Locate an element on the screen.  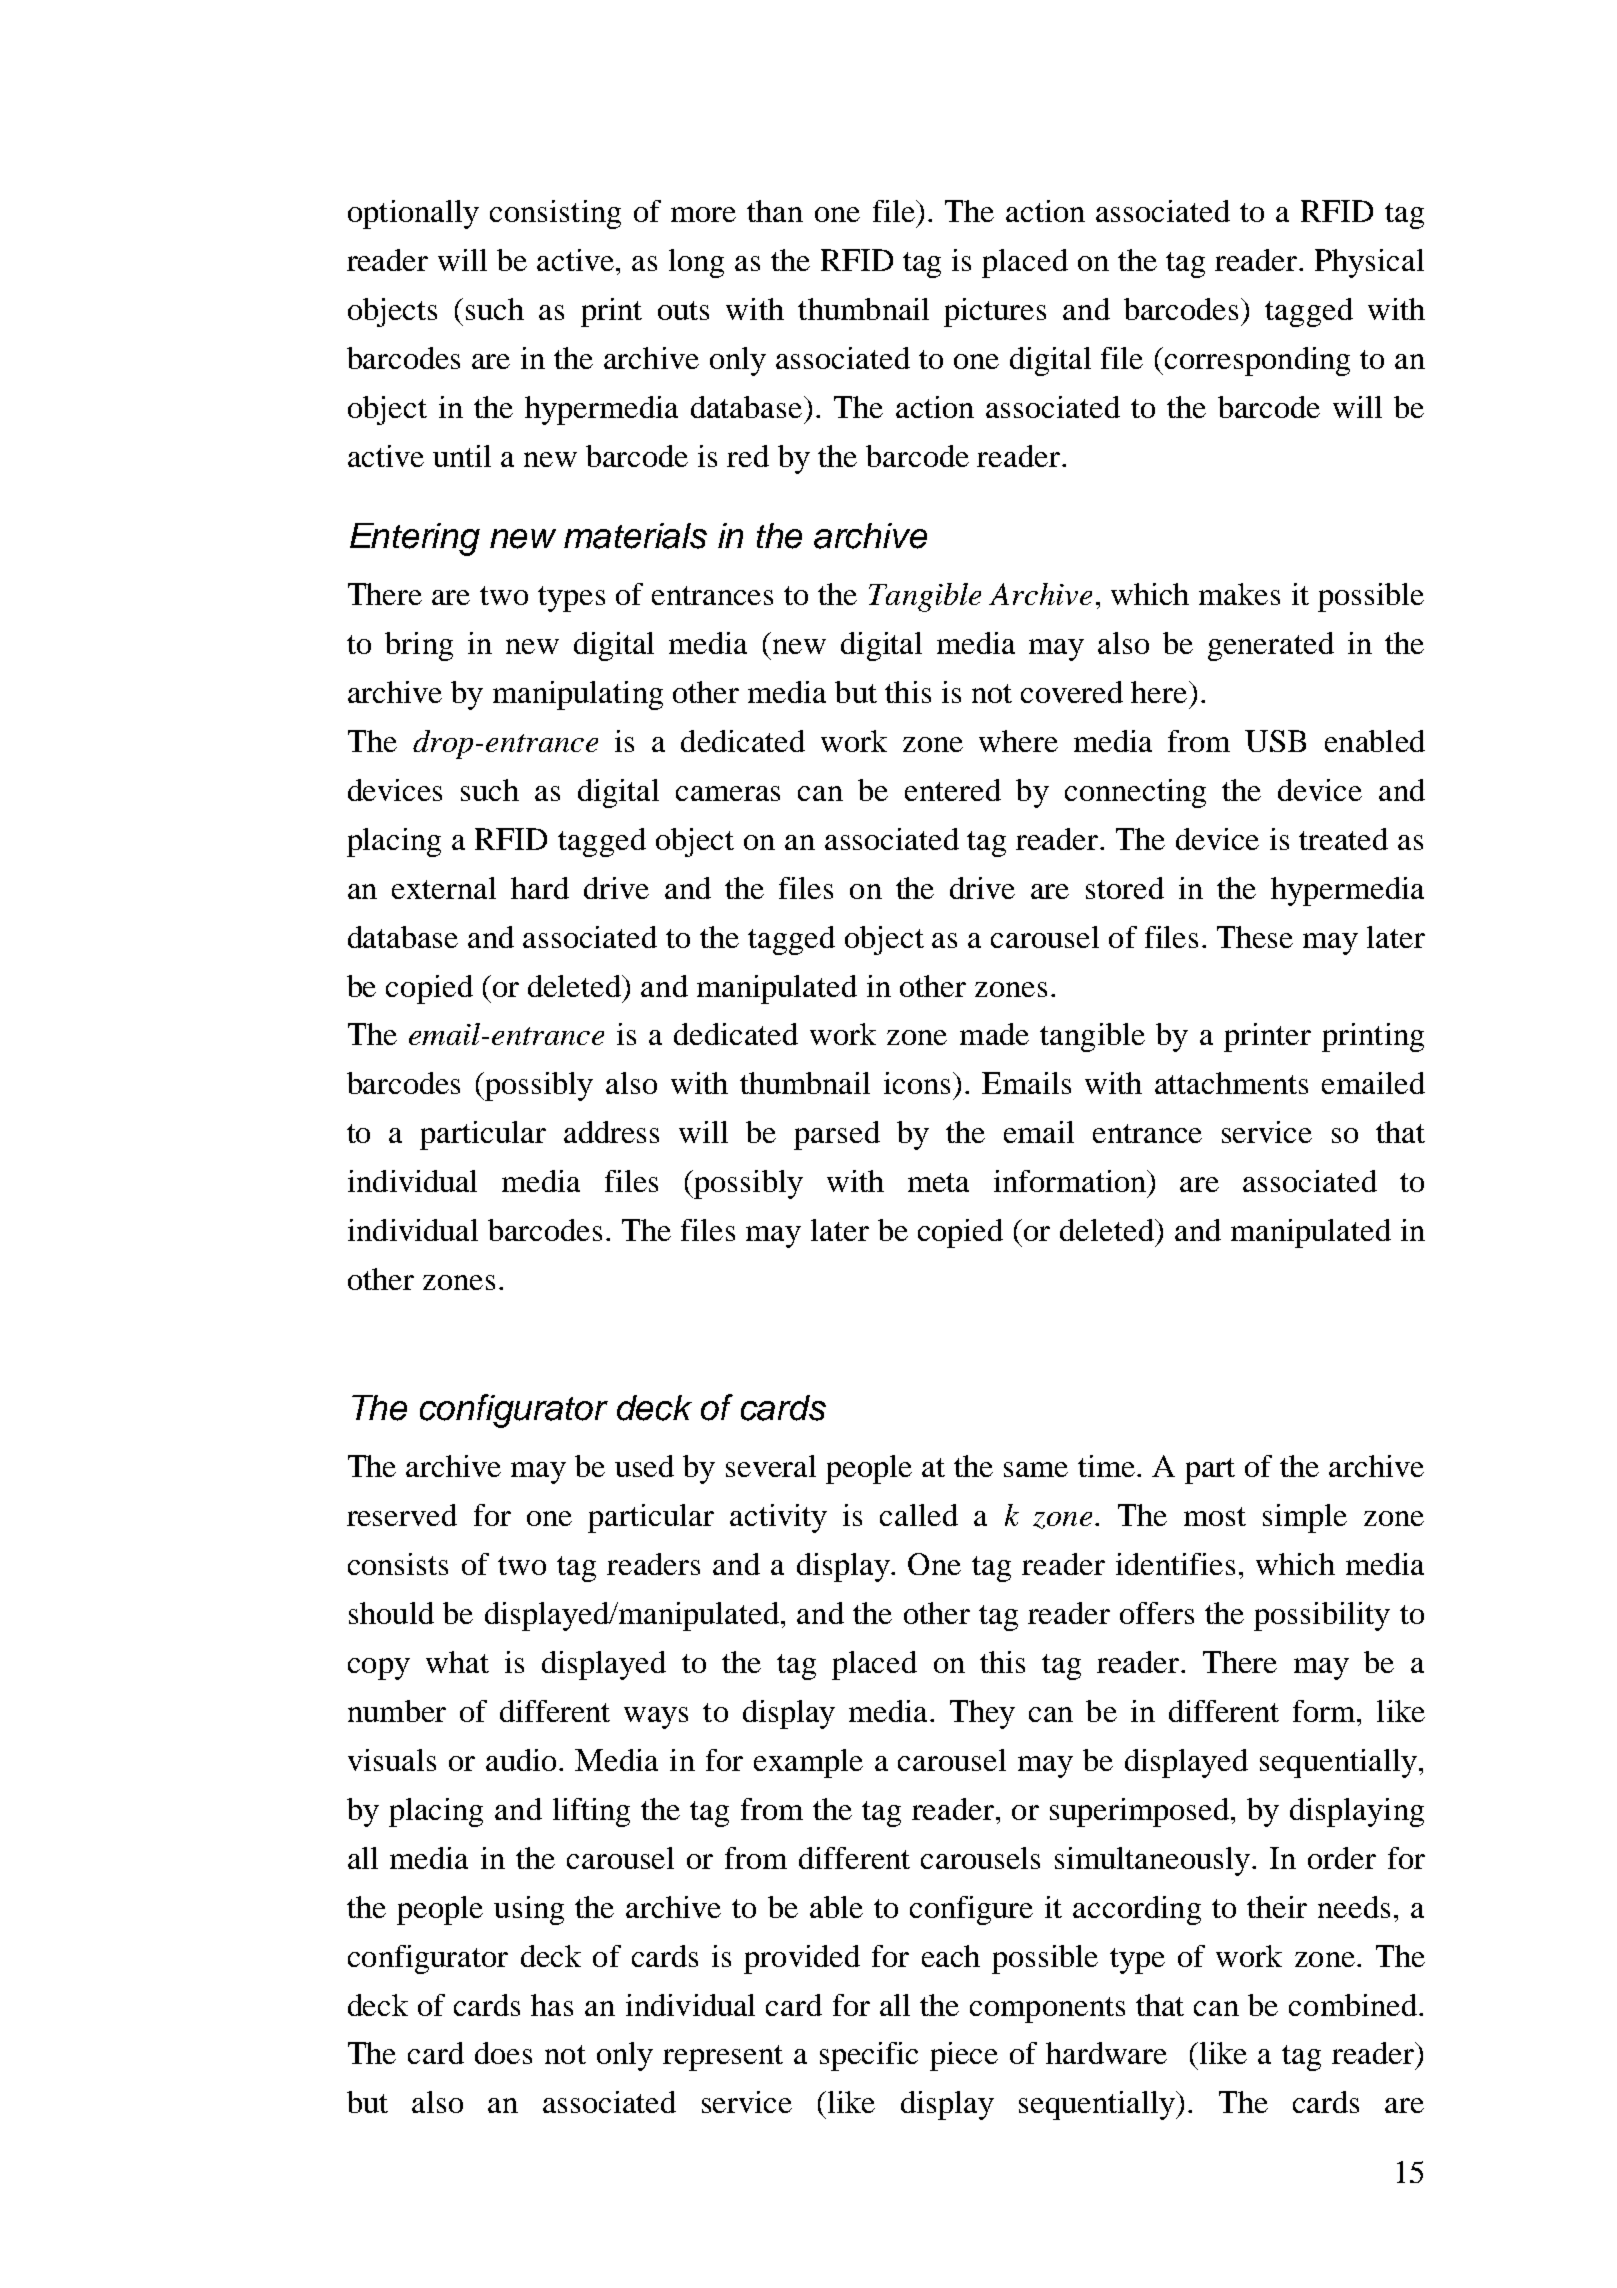
specific is located at coordinates (869, 2056).
